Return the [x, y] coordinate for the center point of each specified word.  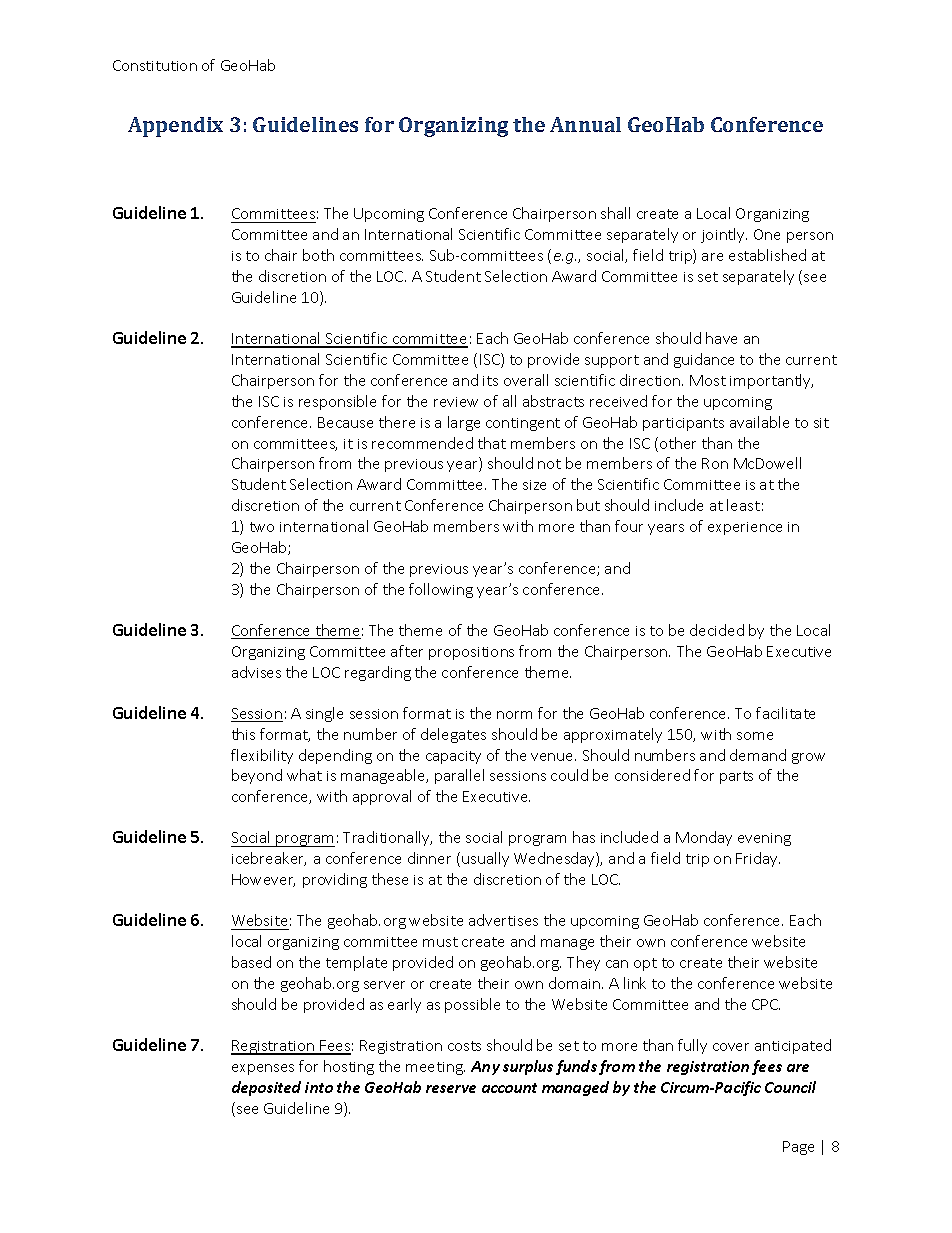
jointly [724, 235]
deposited [266, 1088]
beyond [257, 776]
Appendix [175, 127]
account [509, 1088]
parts [736, 777]
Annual [585, 124]
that [492, 443]
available [759, 422]
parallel [459, 776]
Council [790, 1087]
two [262, 527]
